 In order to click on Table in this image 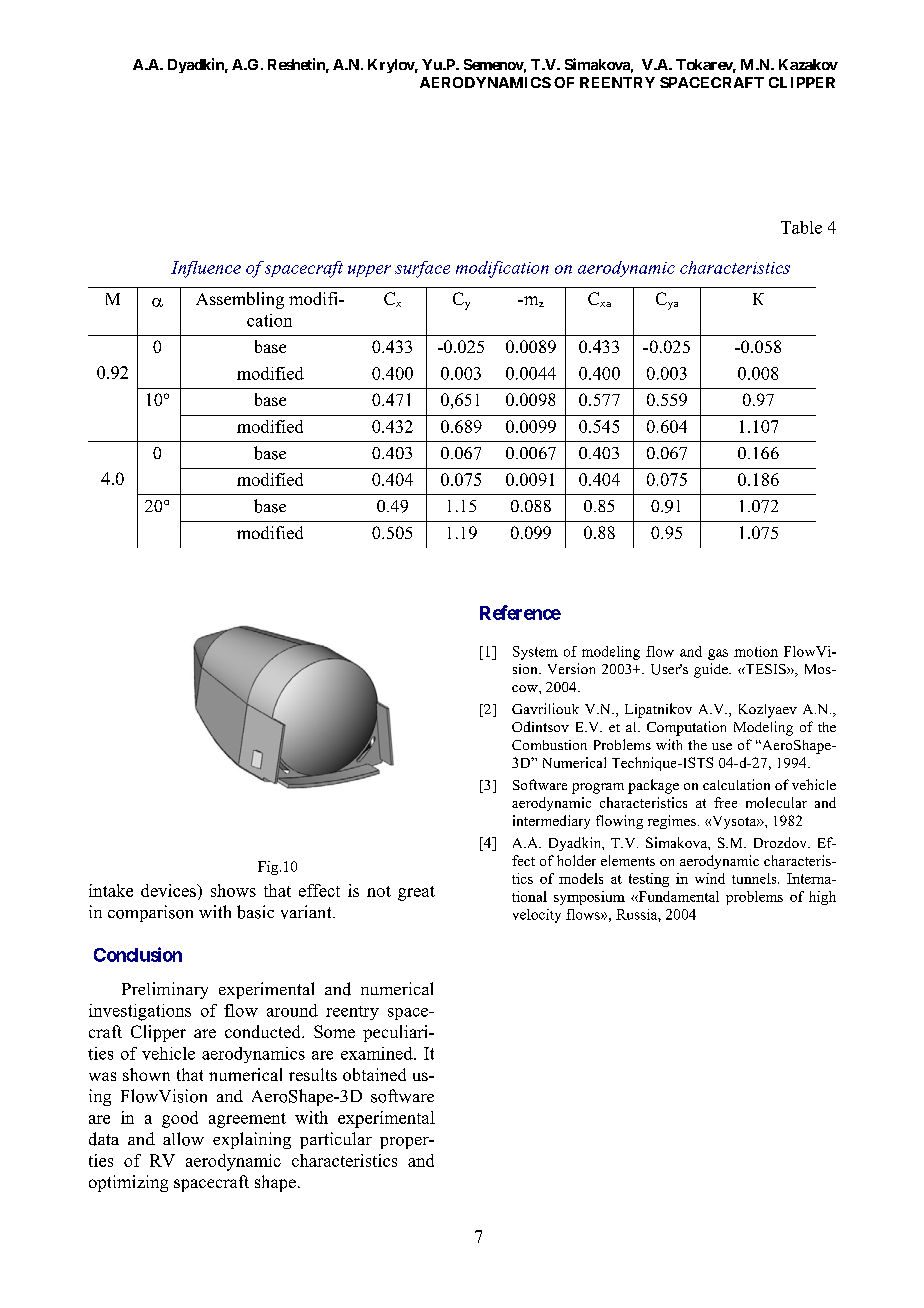, I will do `click(801, 227)`.
